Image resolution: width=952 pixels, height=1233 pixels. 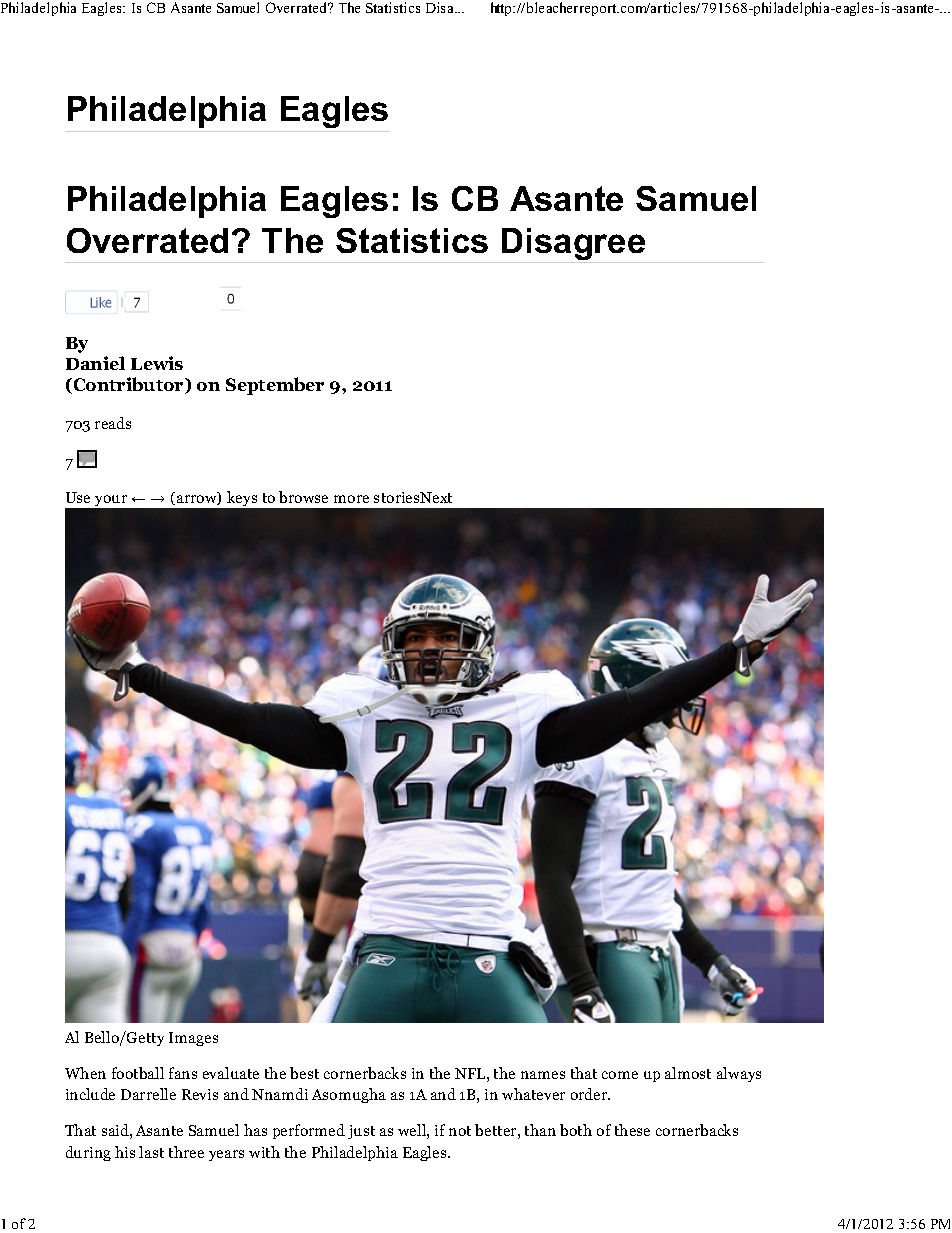 I want to click on just, so click(x=361, y=1132).
